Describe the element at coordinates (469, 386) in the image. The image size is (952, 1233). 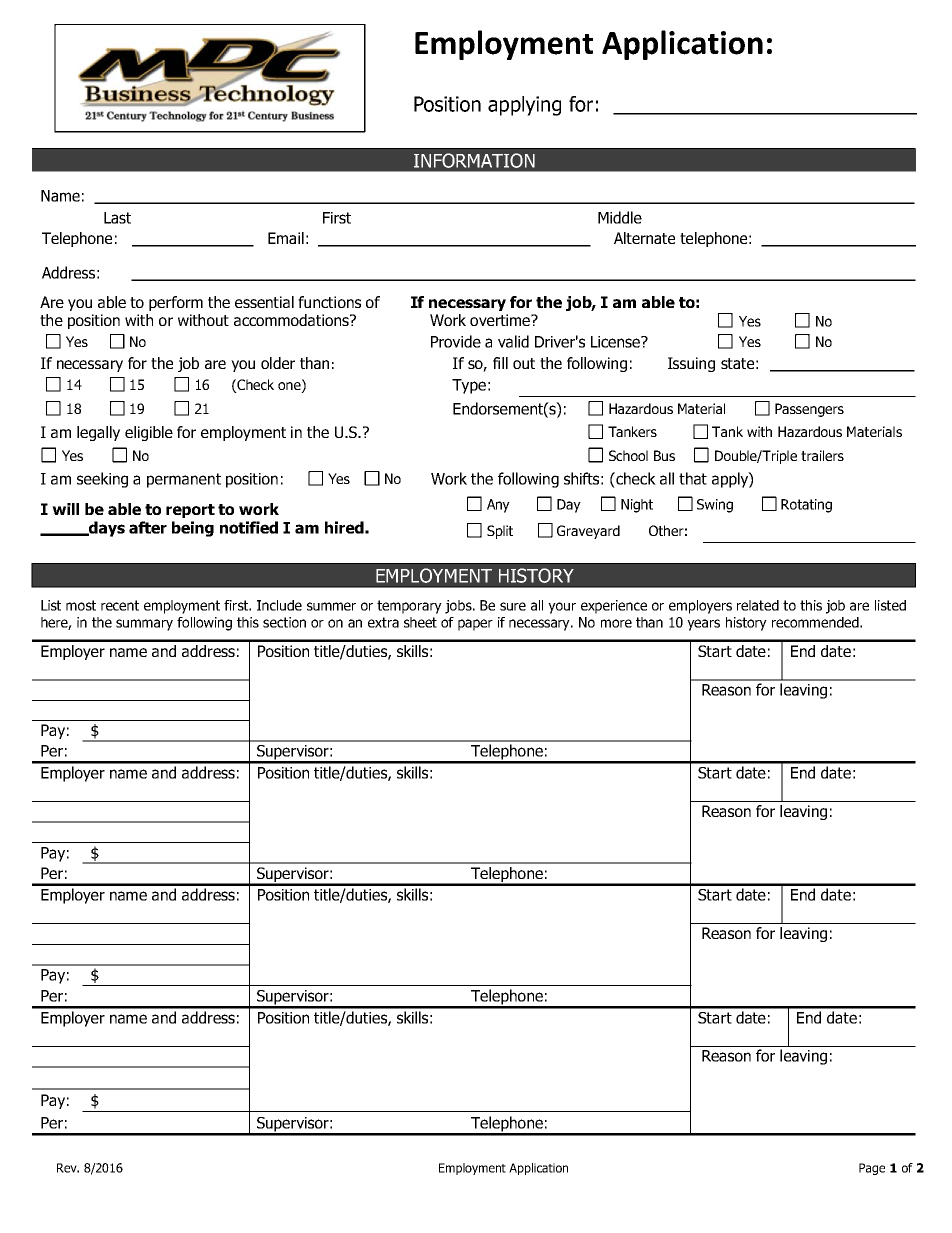
I see `Type` at that location.
